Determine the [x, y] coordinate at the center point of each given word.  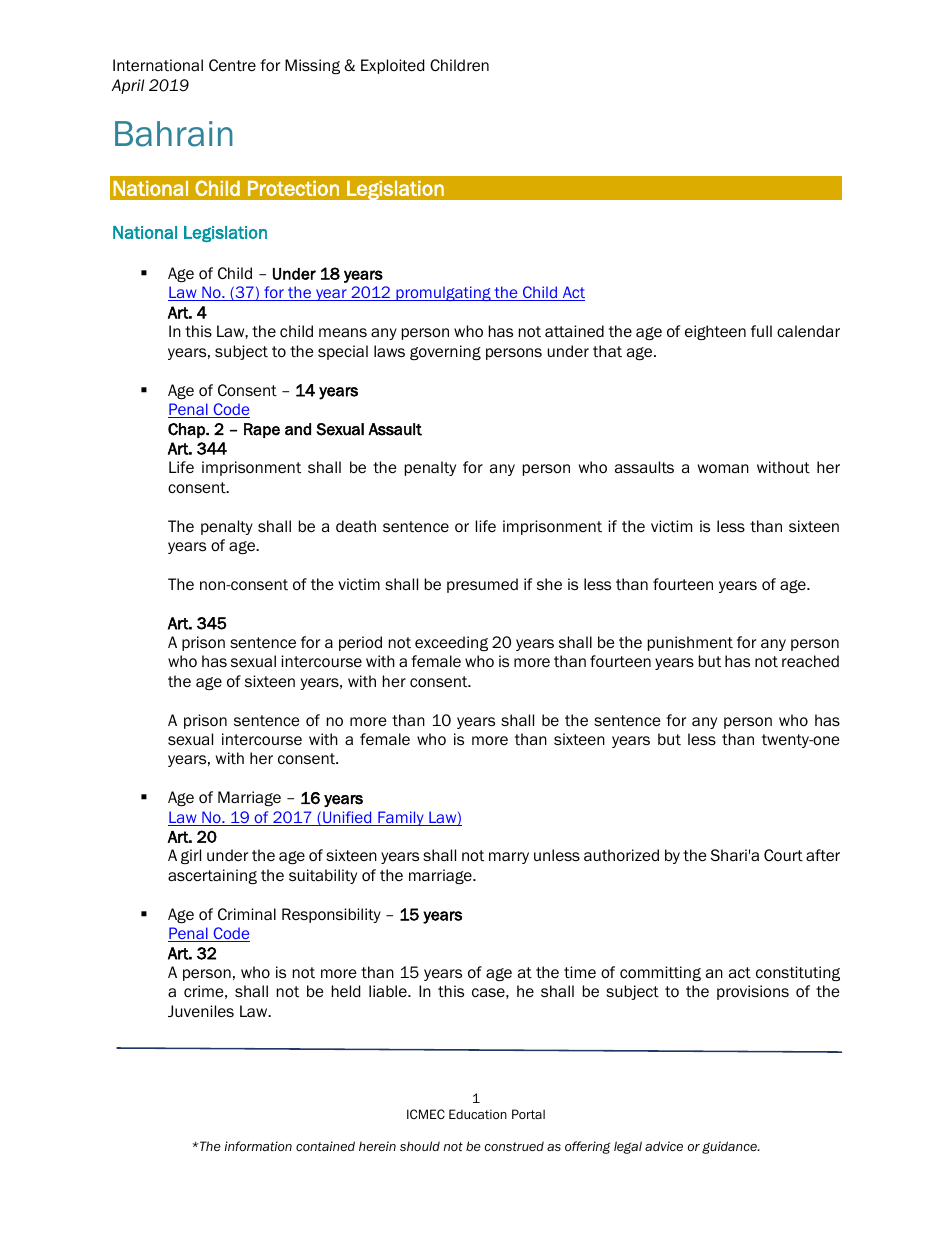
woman [723, 468]
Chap [187, 430]
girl [191, 856]
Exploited [392, 66]
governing [445, 352]
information [258, 1146]
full [761, 331]
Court [783, 855]
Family [401, 818]
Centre [232, 65]
